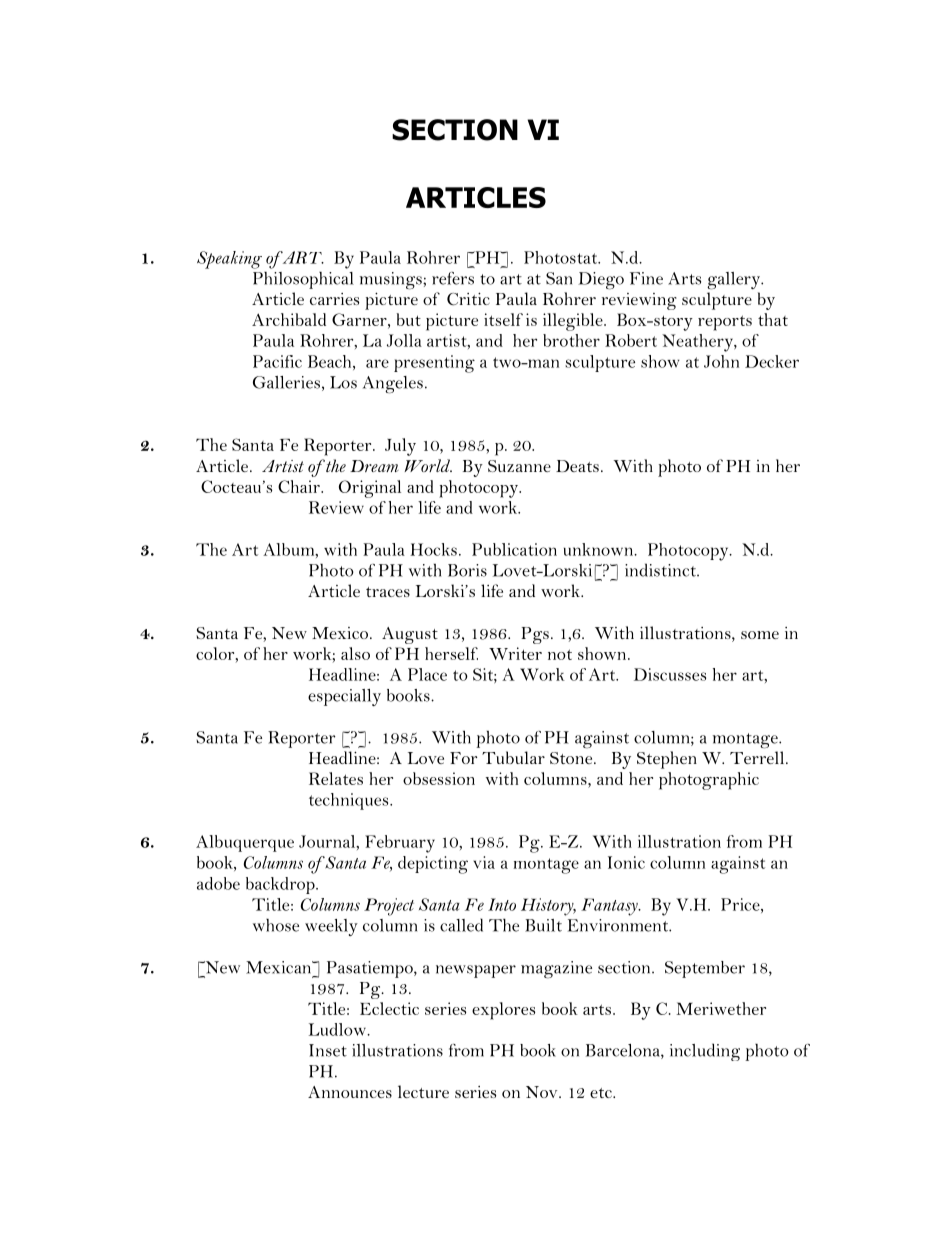 The width and height of the screenshot is (952, 1233). What do you see at coordinates (303, 280) in the screenshot?
I see `Philosophical` at bounding box center [303, 280].
